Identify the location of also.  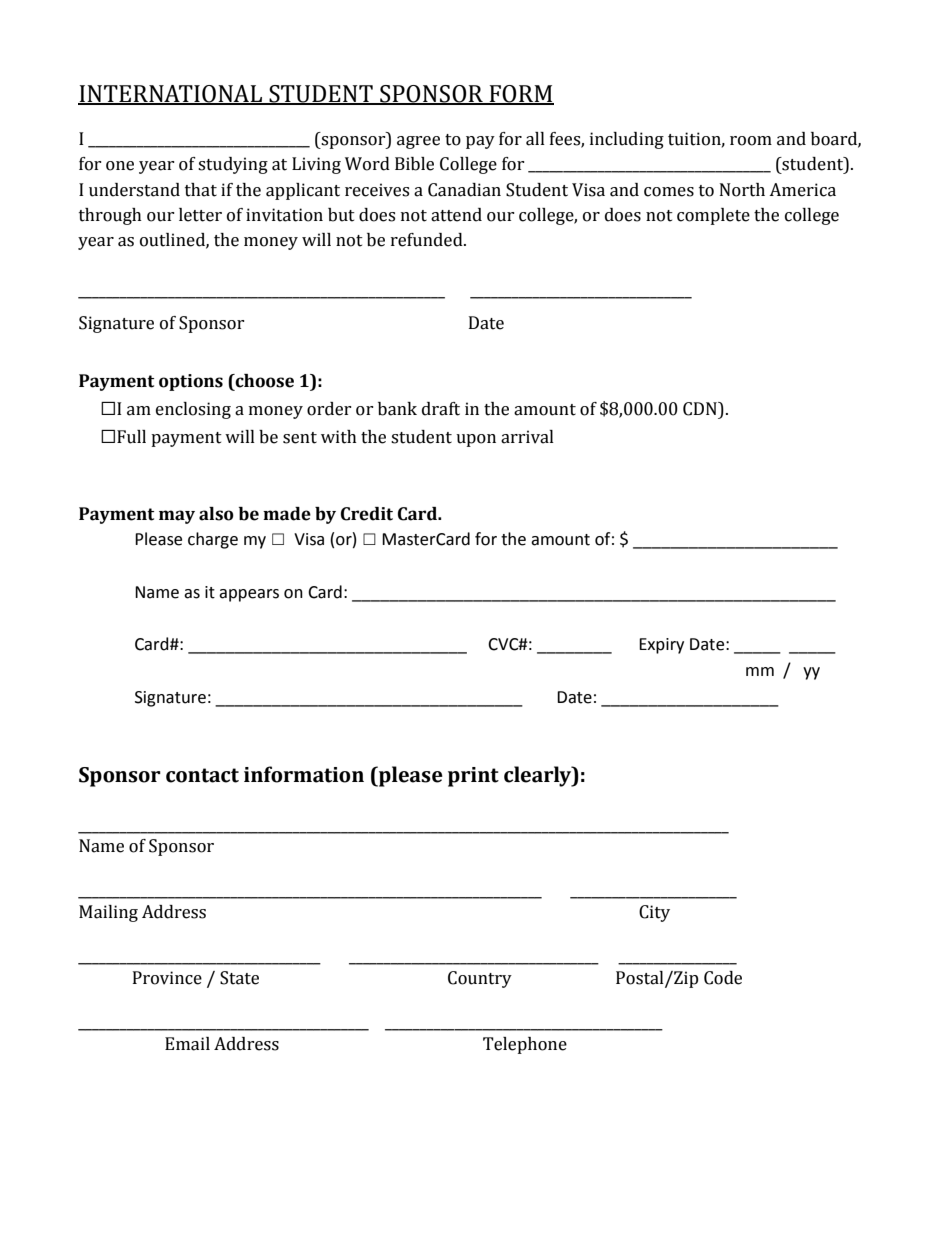
(216, 514).
